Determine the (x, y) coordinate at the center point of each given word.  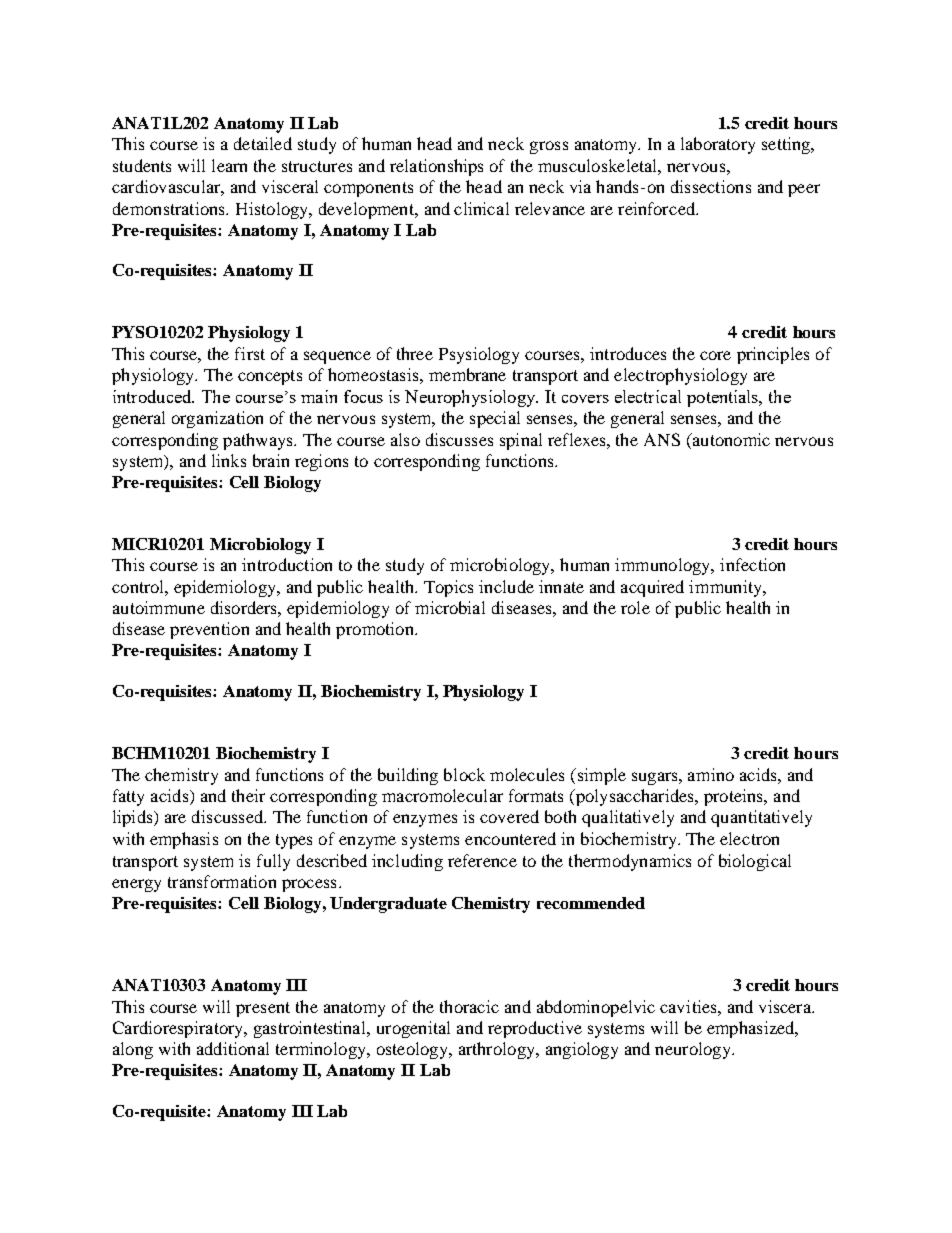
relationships (436, 167)
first (250, 353)
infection (752, 564)
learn (229, 165)
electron (749, 838)
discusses (459, 439)
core (715, 355)
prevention (209, 630)
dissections (711, 186)
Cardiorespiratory (179, 1029)
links (229, 460)
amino (711, 774)
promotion (376, 630)
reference (482, 860)
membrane (467, 374)
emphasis (184, 840)
